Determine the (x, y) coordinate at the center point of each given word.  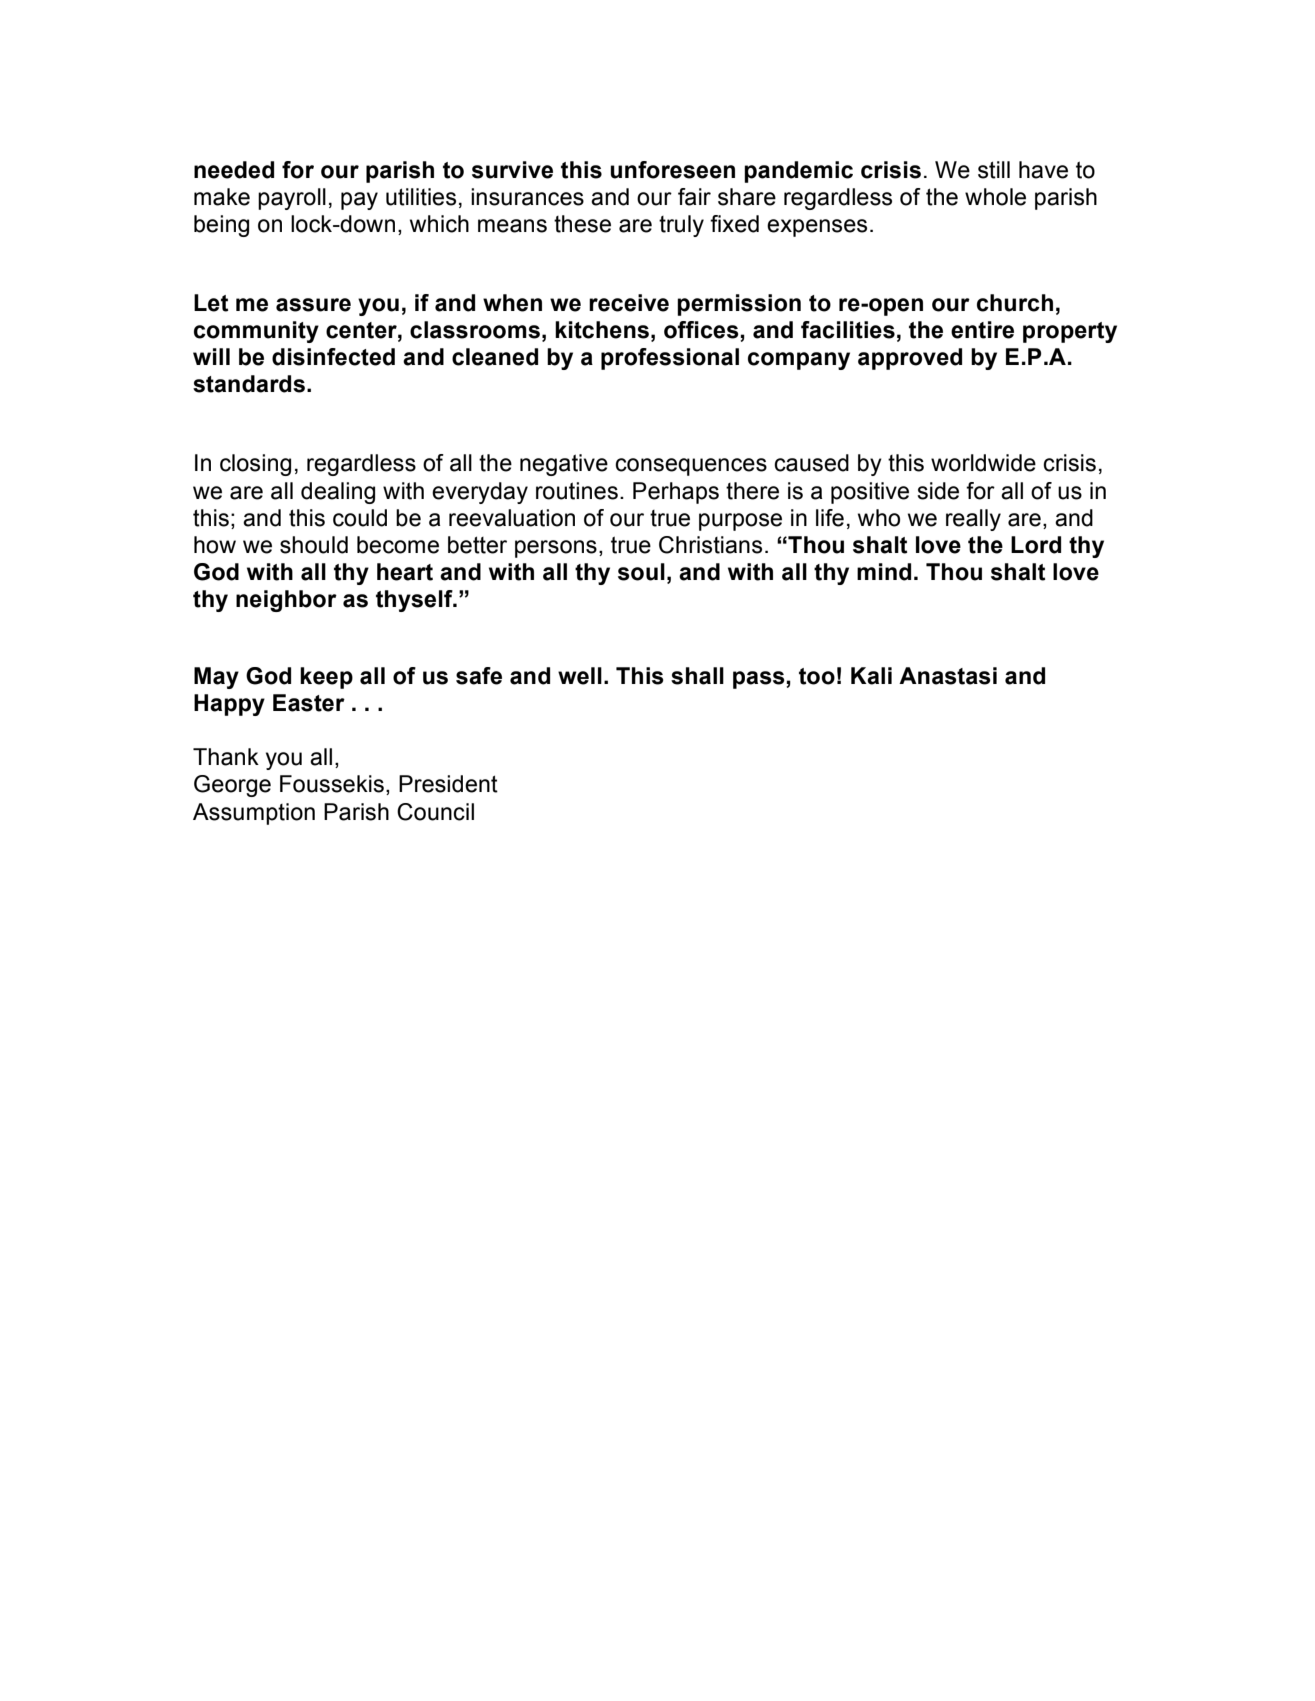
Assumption (254, 814)
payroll (292, 199)
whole (995, 197)
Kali (871, 676)
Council (435, 812)
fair (694, 197)
